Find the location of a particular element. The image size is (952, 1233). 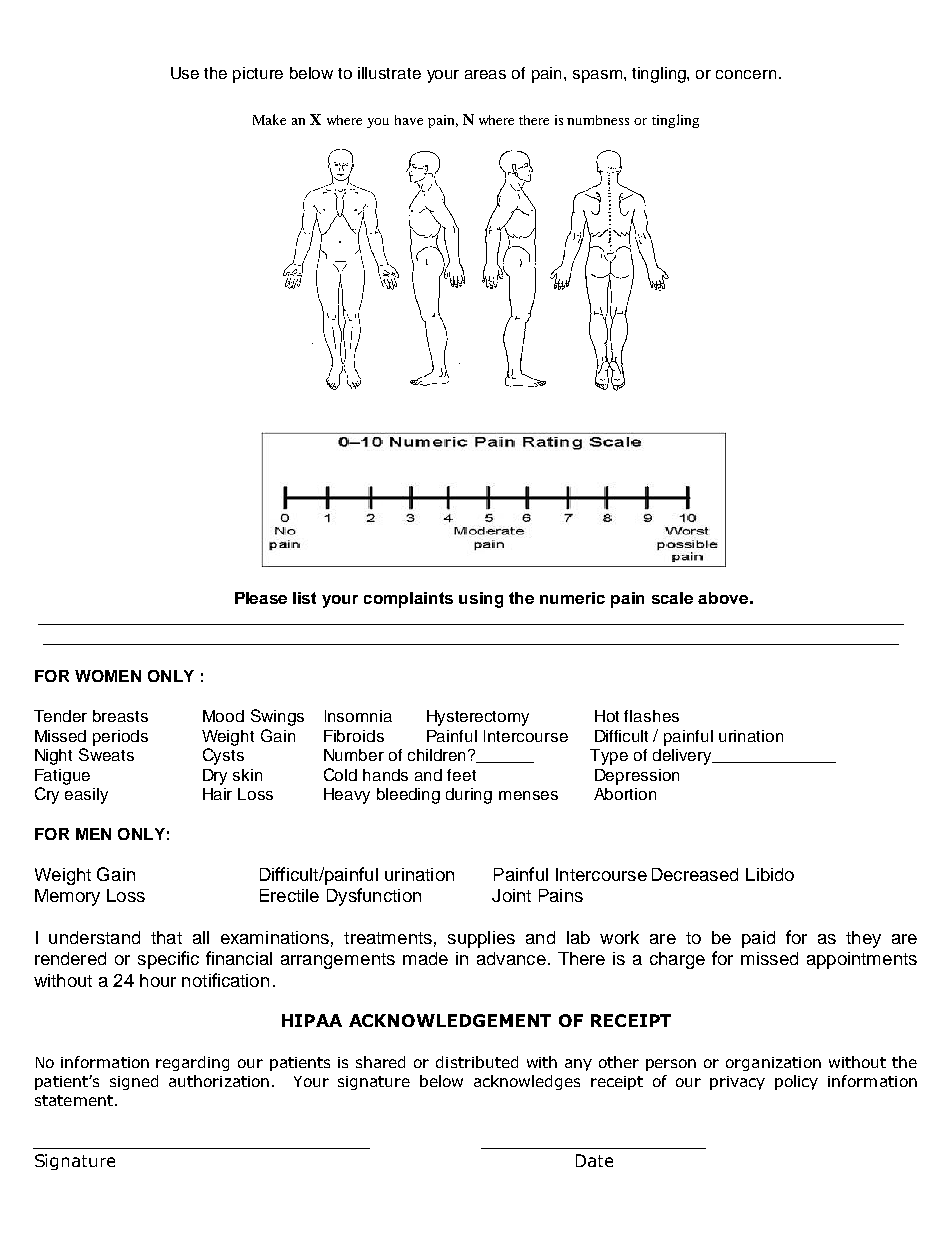

signed is located at coordinates (134, 1082).
